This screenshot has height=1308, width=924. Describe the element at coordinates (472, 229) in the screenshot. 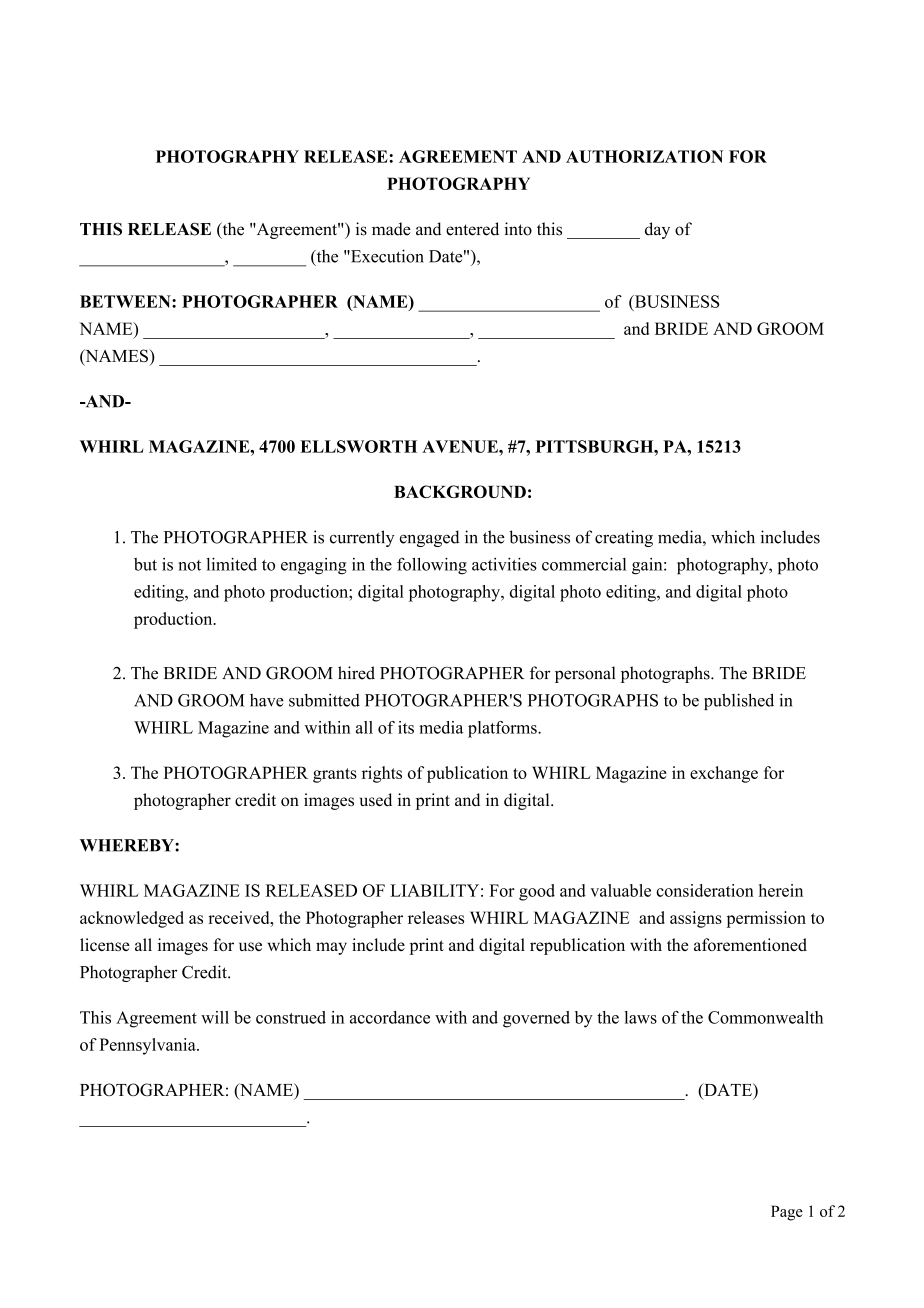

I see `entered` at that location.
